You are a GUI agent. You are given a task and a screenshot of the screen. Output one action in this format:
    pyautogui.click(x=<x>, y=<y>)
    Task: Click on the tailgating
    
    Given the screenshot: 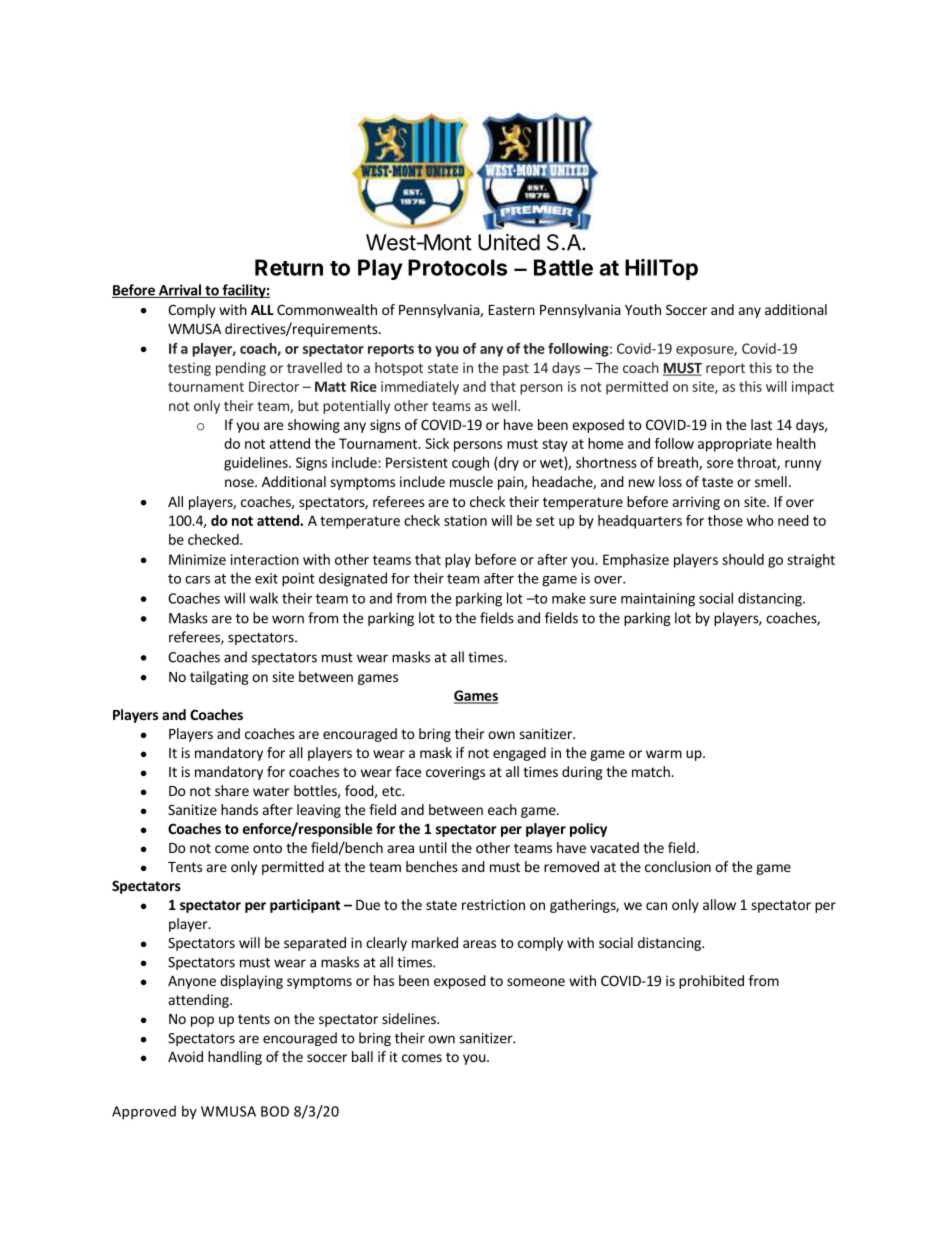 What is the action you would take?
    pyautogui.click(x=219, y=678)
